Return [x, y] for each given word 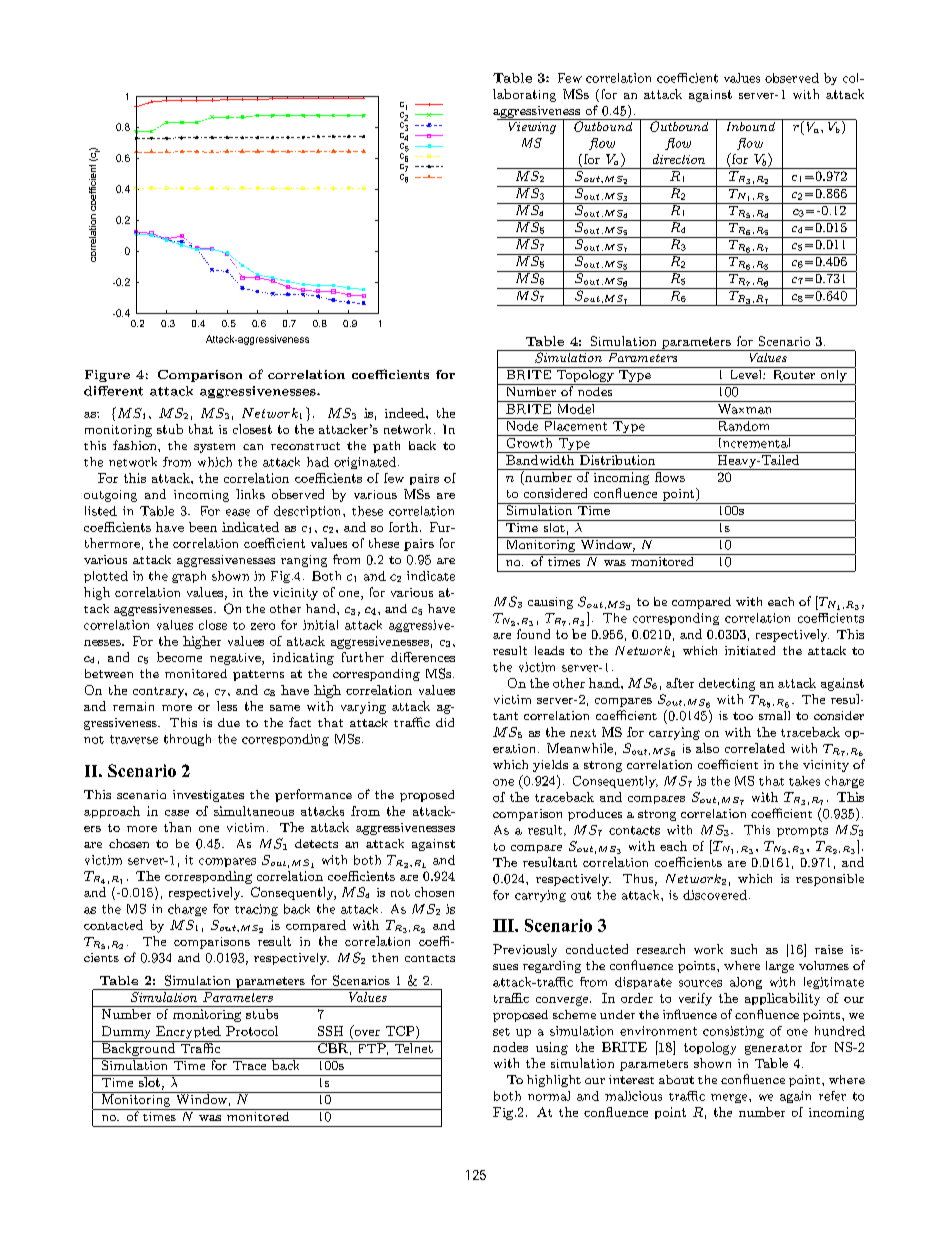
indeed [406, 413]
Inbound [750, 125]
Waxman [744, 409]
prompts [802, 832]
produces [595, 815]
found [533, 634]
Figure [107, 376]
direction [679, 159]
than [177, 827]
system [214, 448]
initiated [750, 650]
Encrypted [188, 1032]
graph [189, 577]
